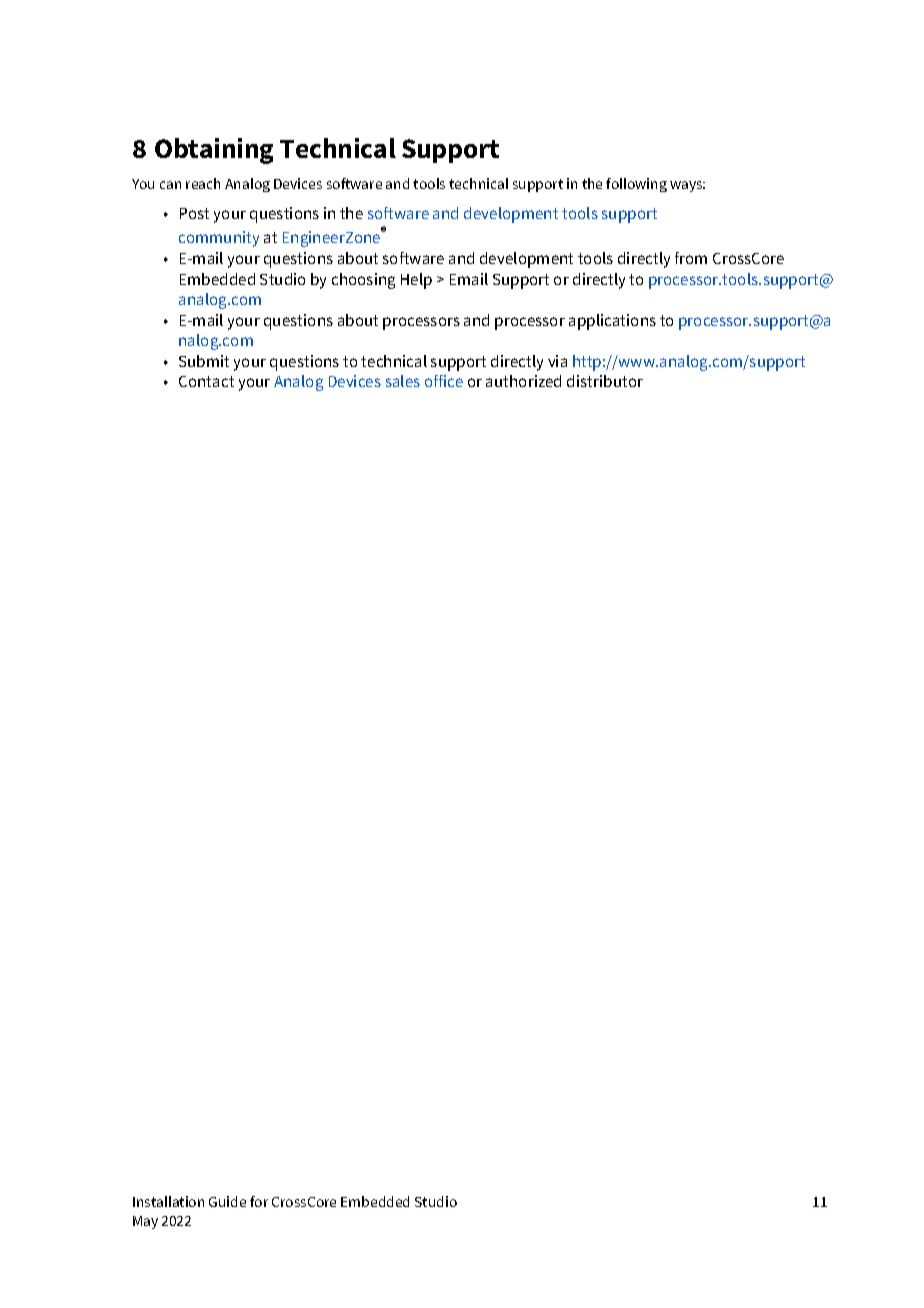  I want to click on applications, so click(612, 322).
